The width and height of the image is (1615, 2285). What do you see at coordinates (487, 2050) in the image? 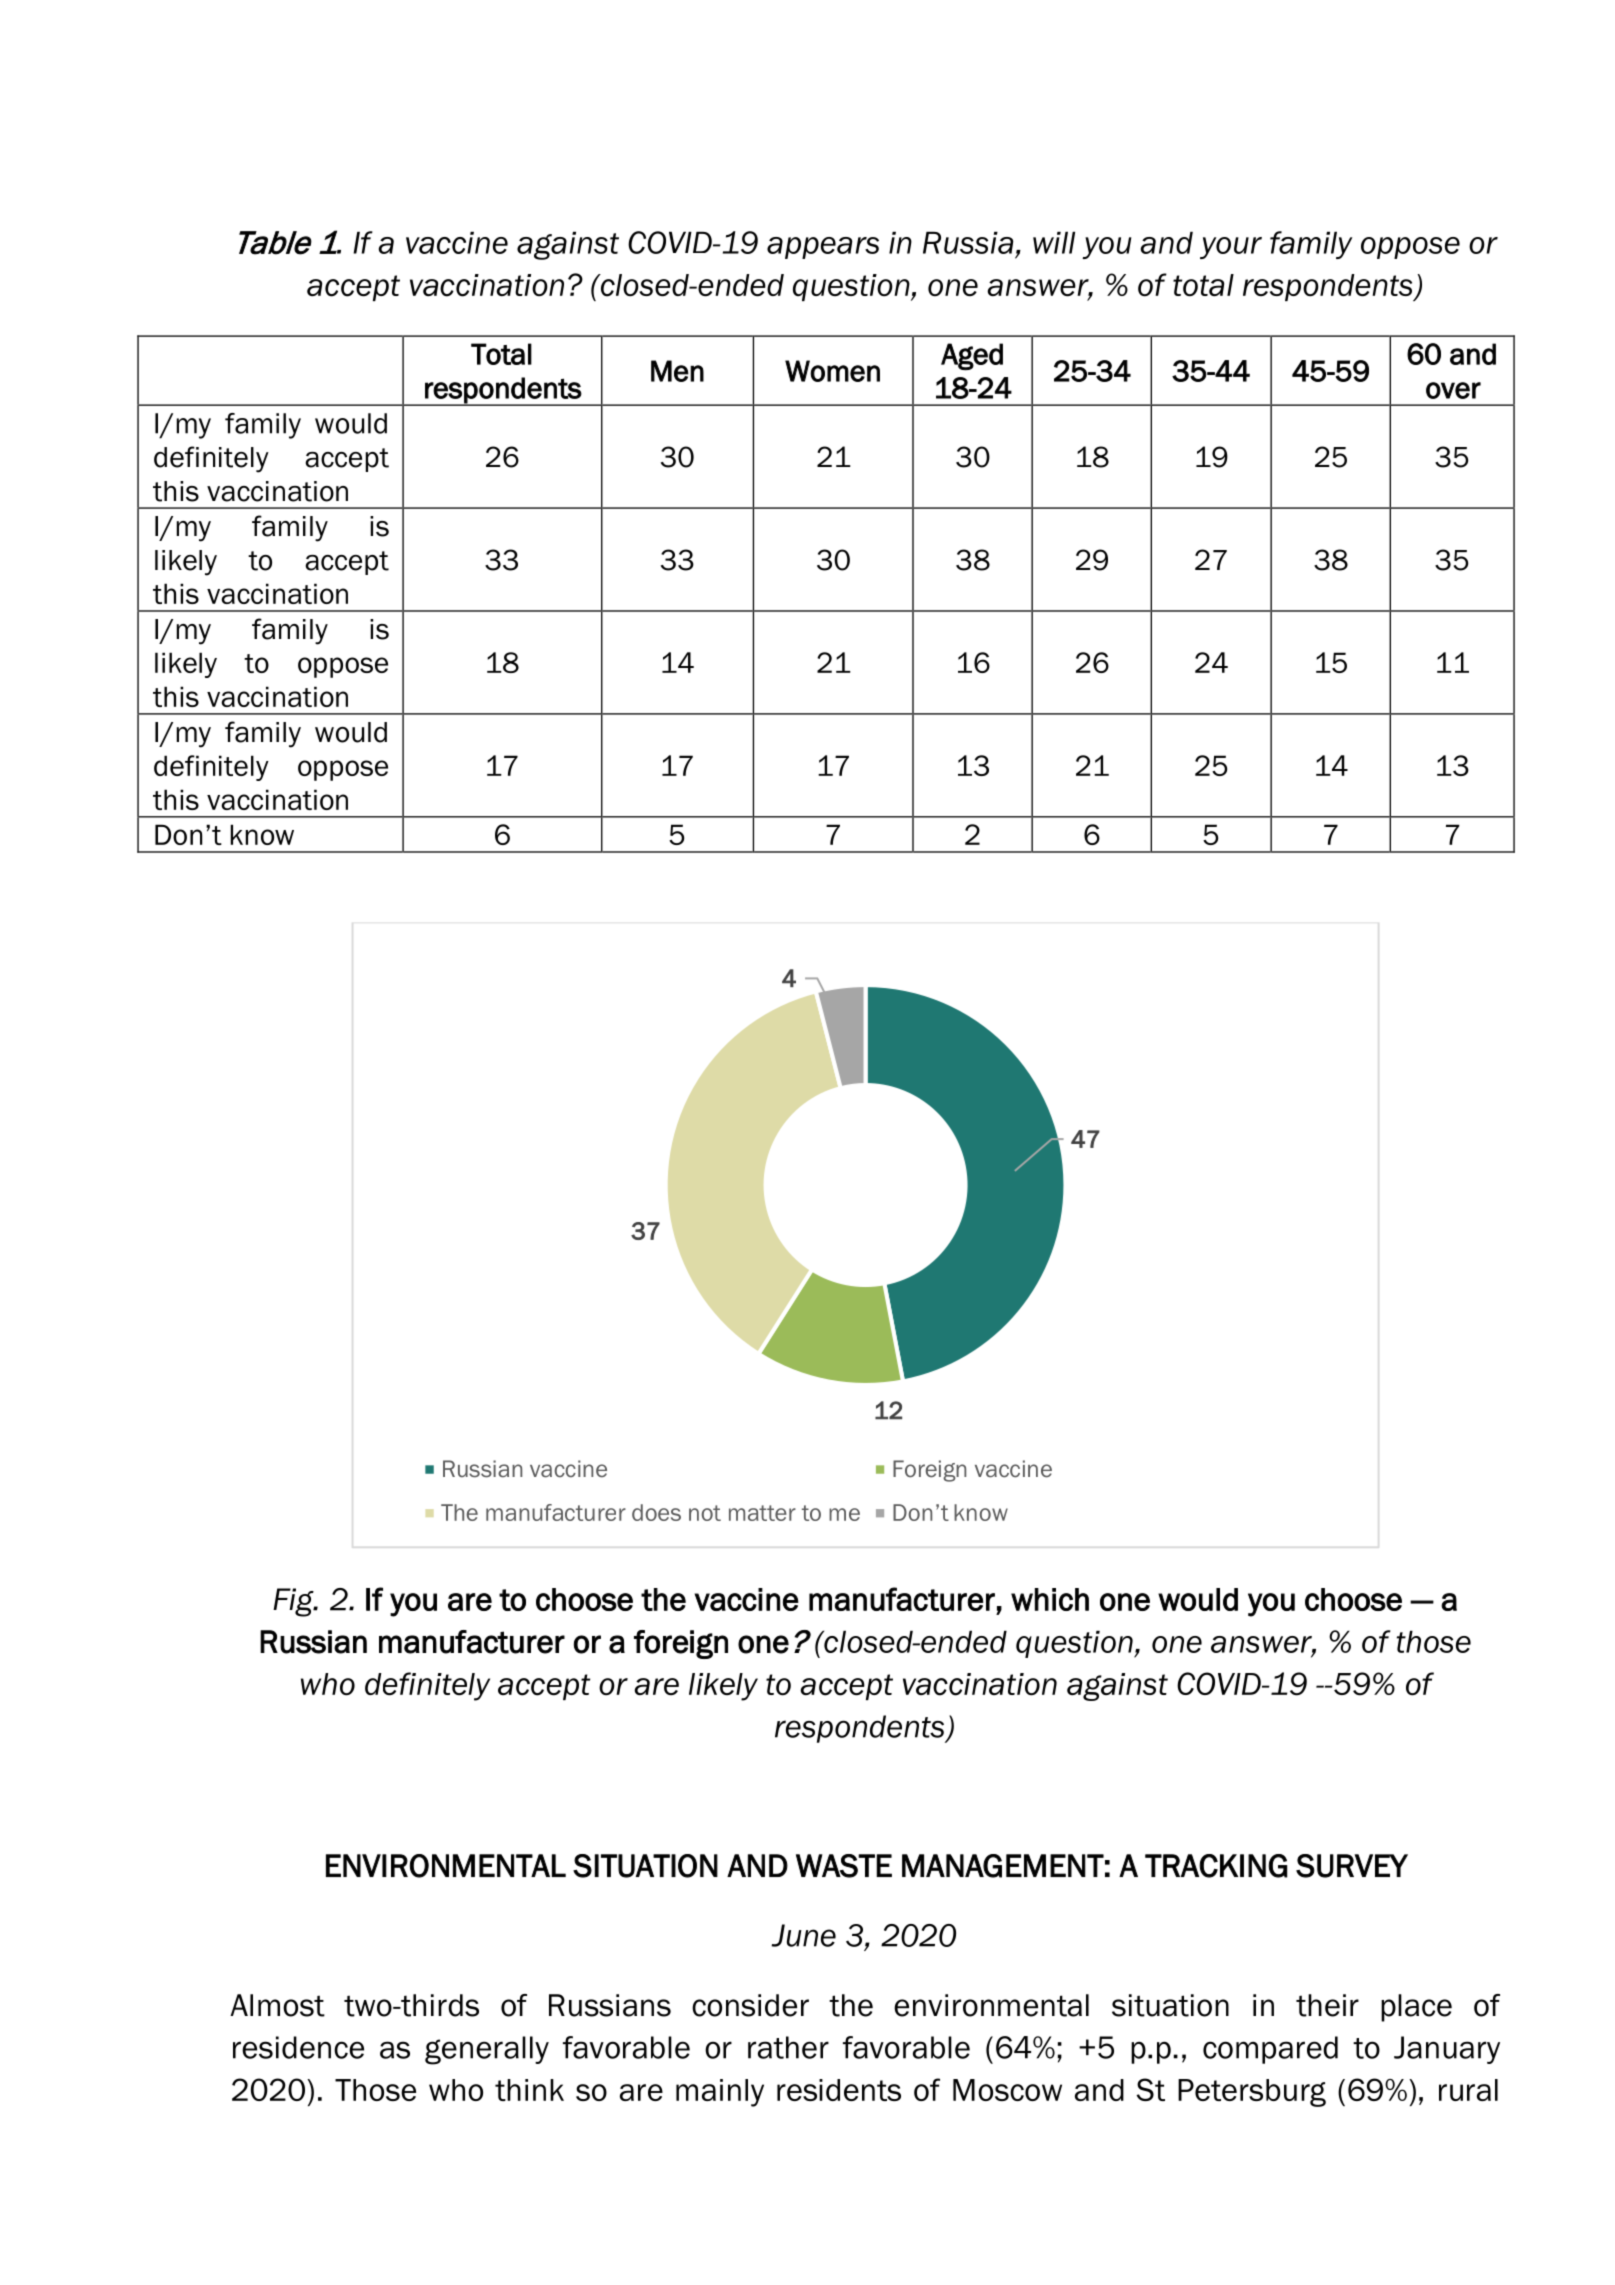
I see `generally` at bounding box center [487, 2050].
